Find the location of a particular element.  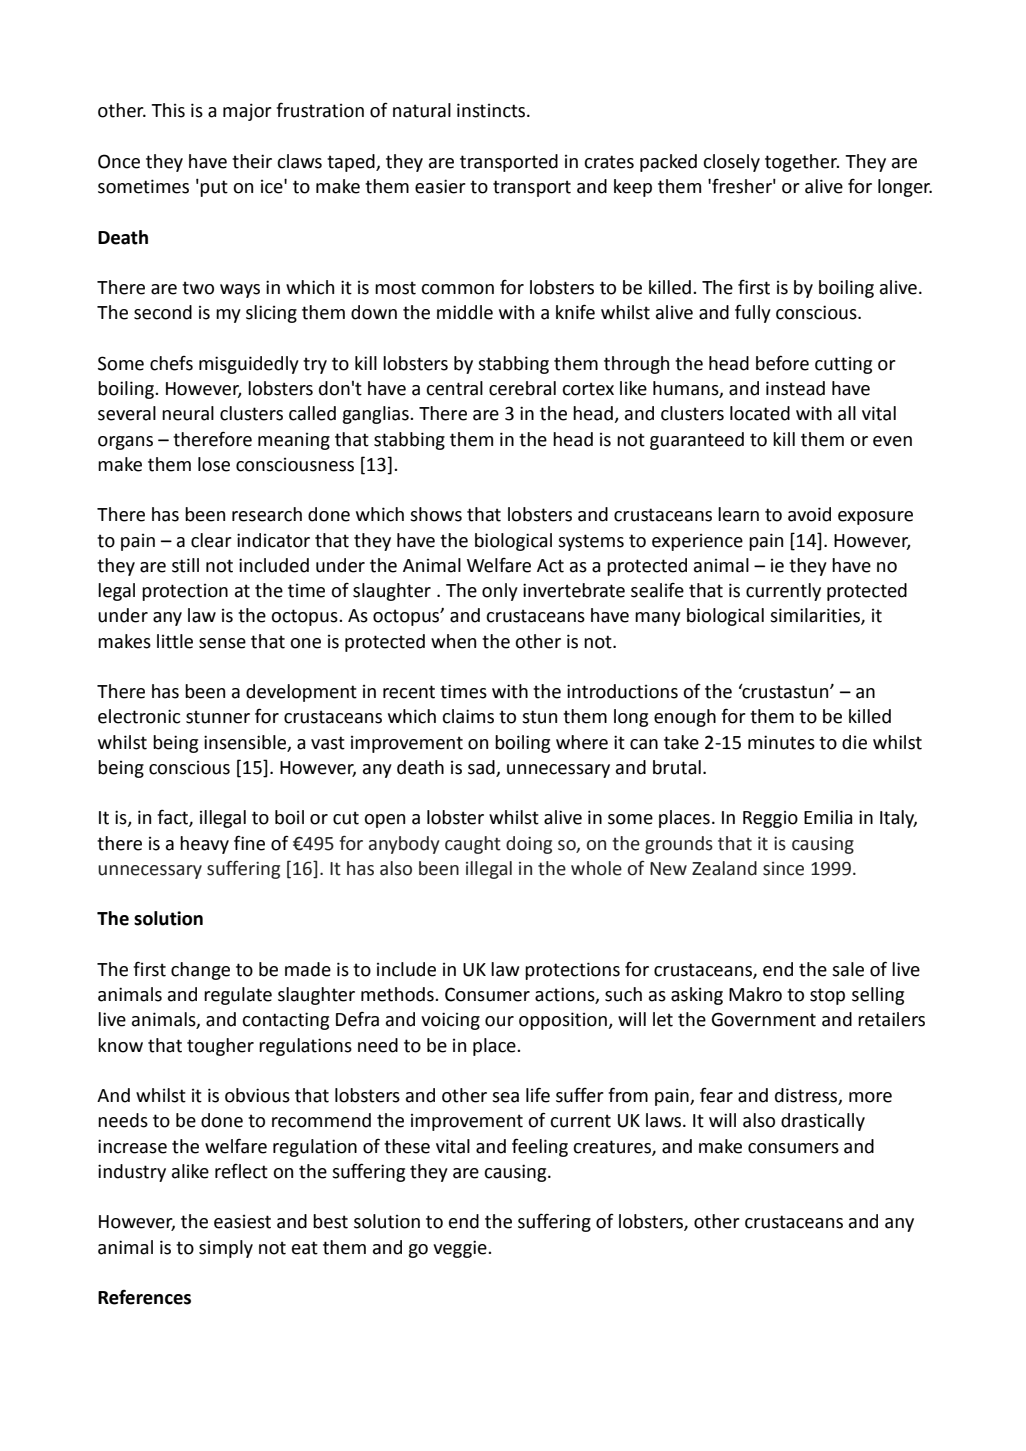

cerebral is located at coordinates (522, 388).
